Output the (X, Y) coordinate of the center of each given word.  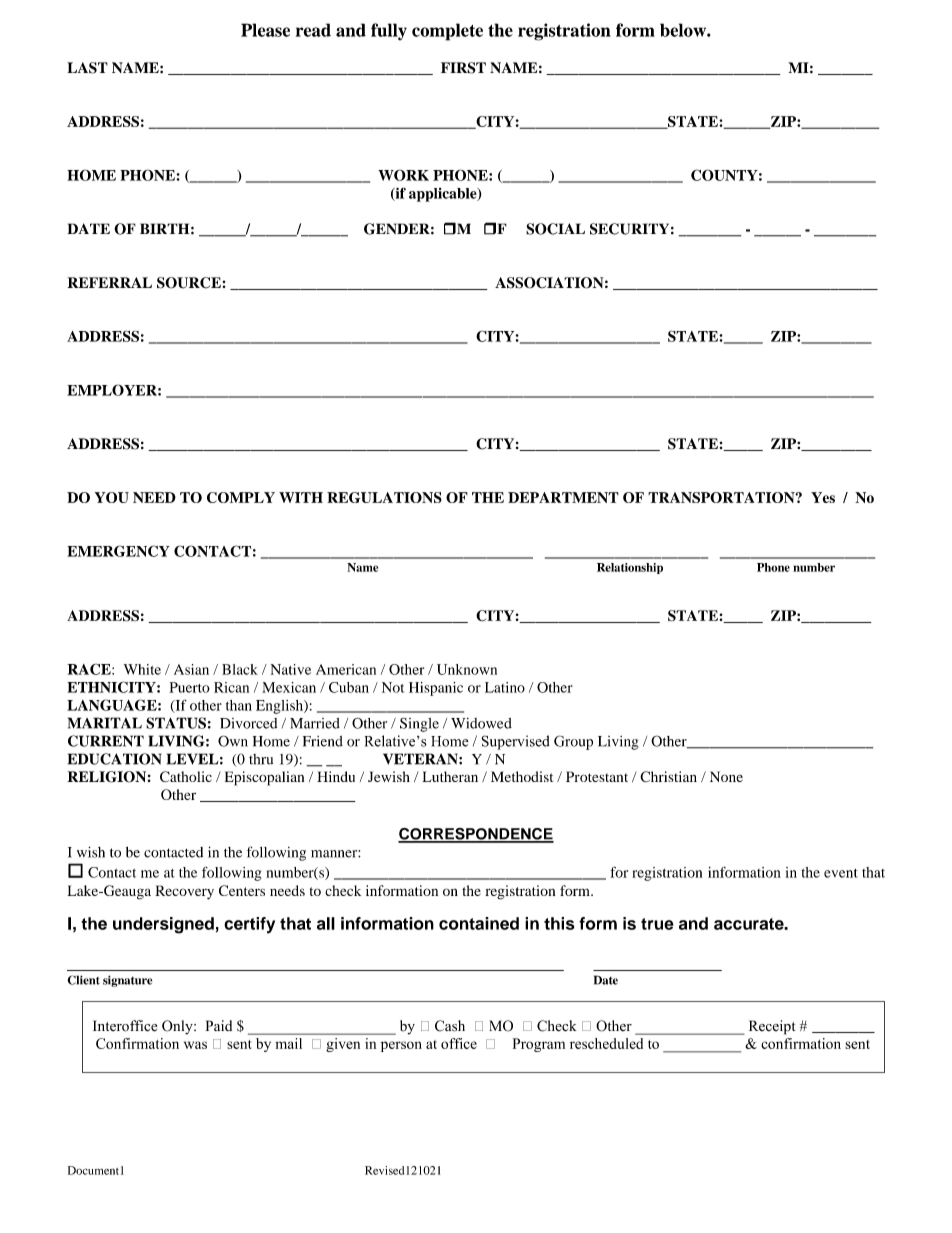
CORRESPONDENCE (476, 835)
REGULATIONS (384, 497)
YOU (112, 497)
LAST (87, 68)
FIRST (463, 68)
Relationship (630, 568)
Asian (191, 669)
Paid (219, 1025)
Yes (823, 497)
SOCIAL (555, 229)
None (726, 776)
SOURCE (189, 283)
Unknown (467, 669)
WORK (403, 175)
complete (447, 32)
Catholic (186, 776)
